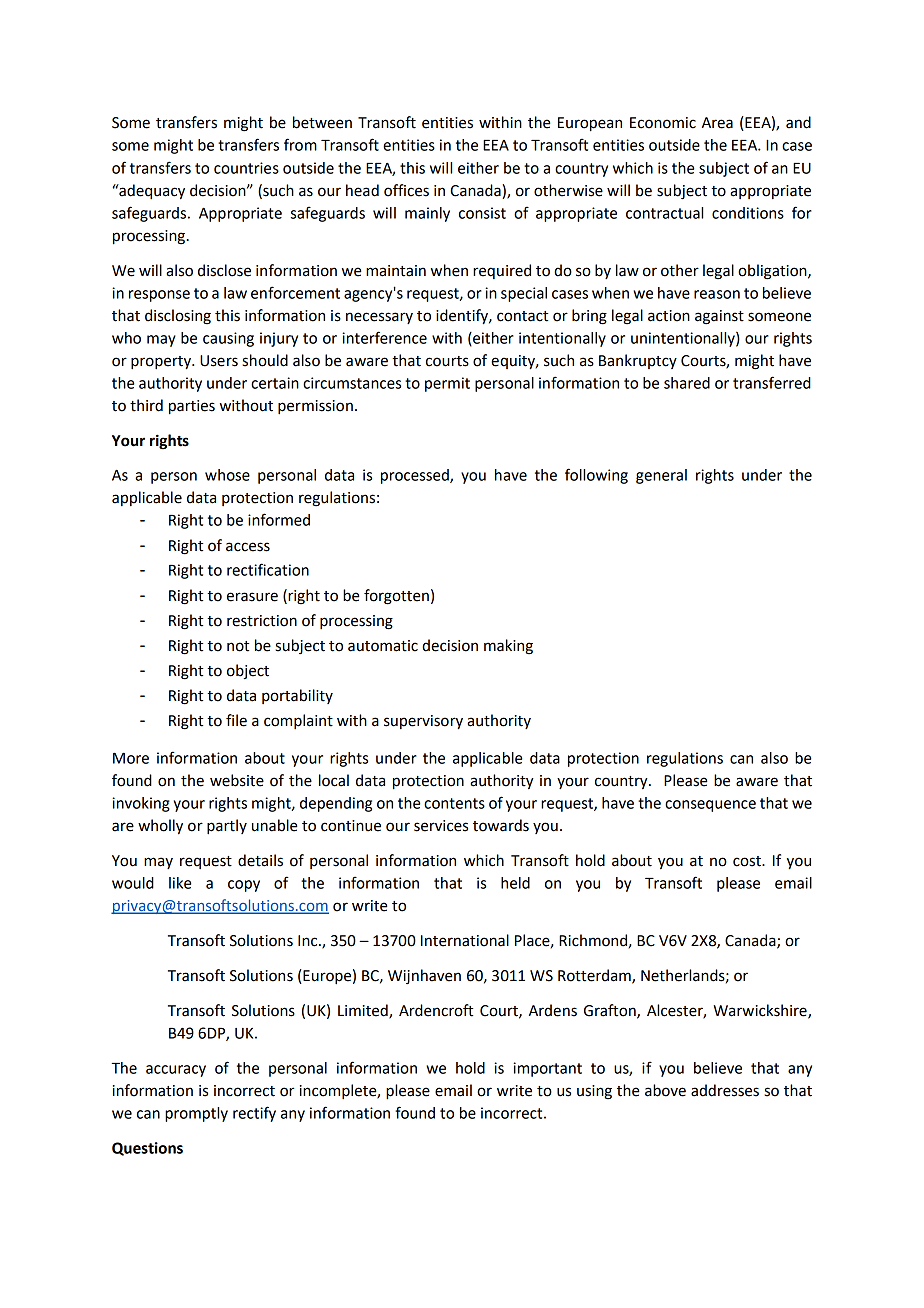  I want to click on Area, so click(717, 123).
